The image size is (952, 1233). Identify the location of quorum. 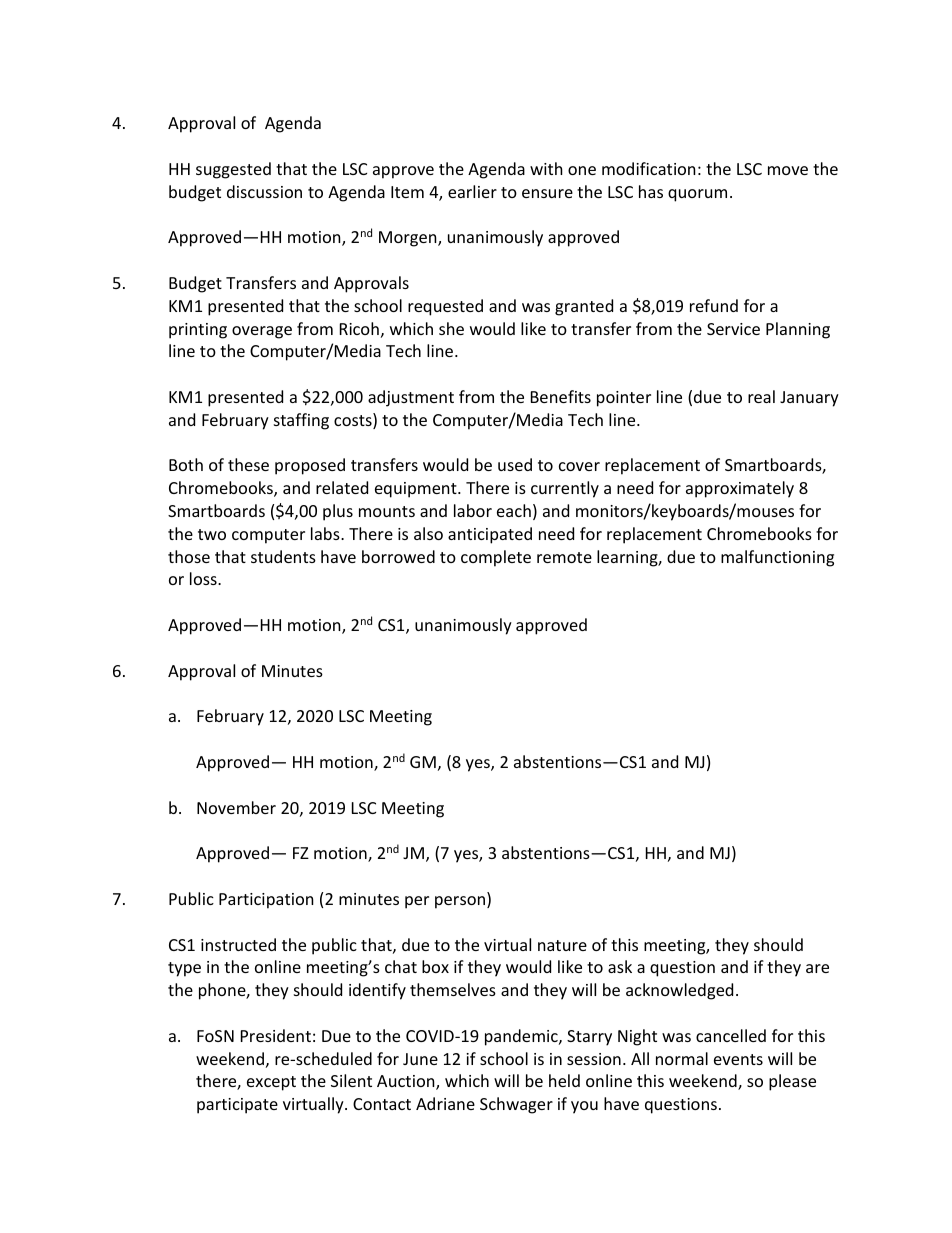
(697, 195).
